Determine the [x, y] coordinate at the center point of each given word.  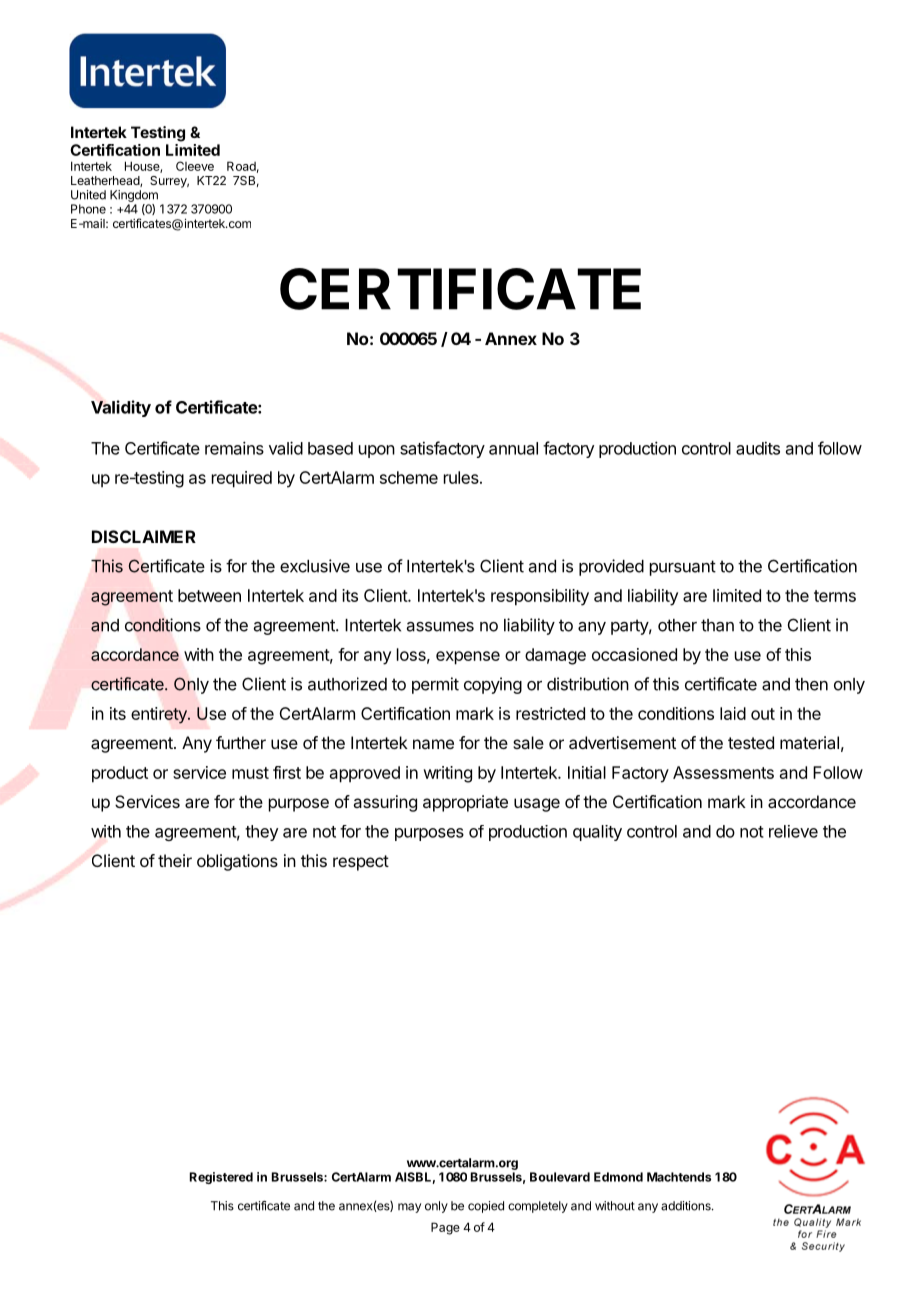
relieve [793, 831]
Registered [221, 1178]
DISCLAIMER [144, 536]
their [175, 860]
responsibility [540, 597]
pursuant [683, 568]
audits [758, 448]
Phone [88, 209]
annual [513, 448]
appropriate [465, 803]
